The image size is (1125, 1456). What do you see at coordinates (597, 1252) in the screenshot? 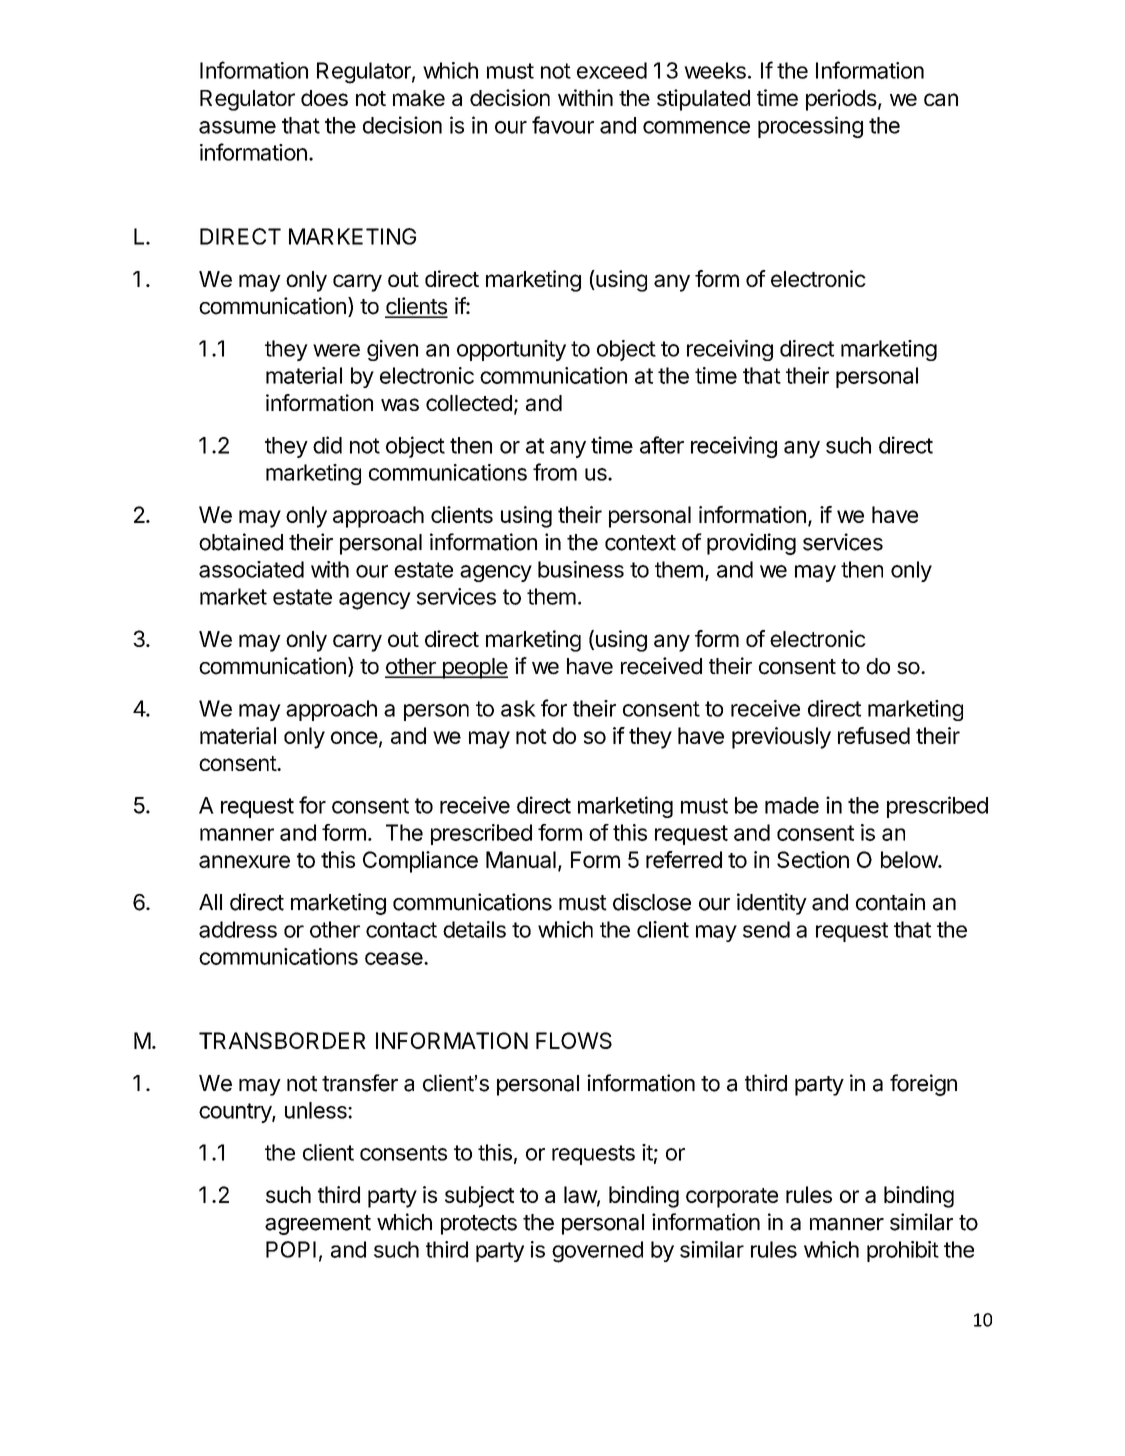
I see `governed` at bounding box center [597, 1252].
